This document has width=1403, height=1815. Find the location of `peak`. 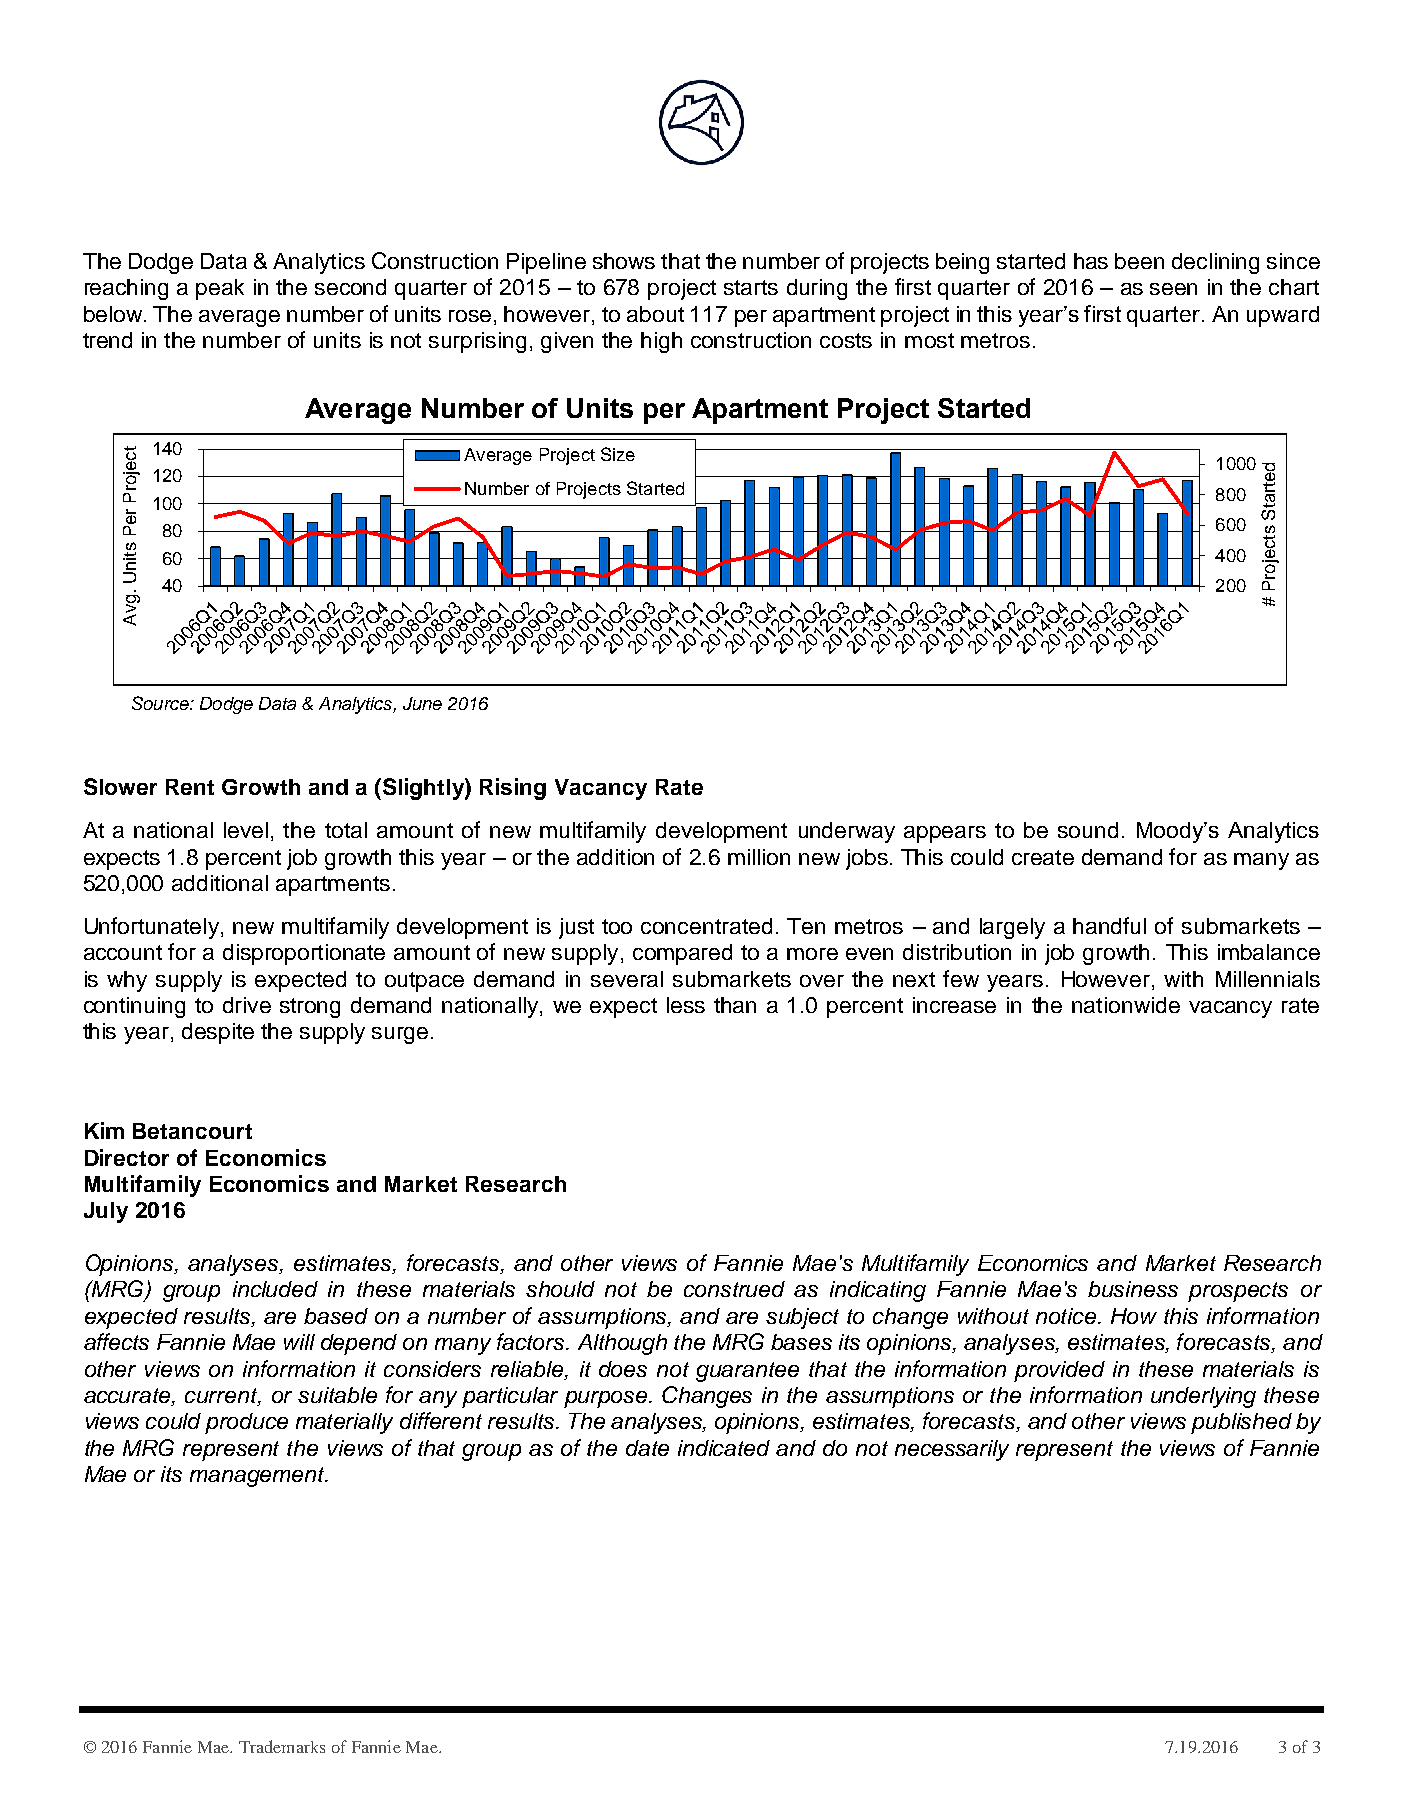

peak is located at coordinates (220, 289).
